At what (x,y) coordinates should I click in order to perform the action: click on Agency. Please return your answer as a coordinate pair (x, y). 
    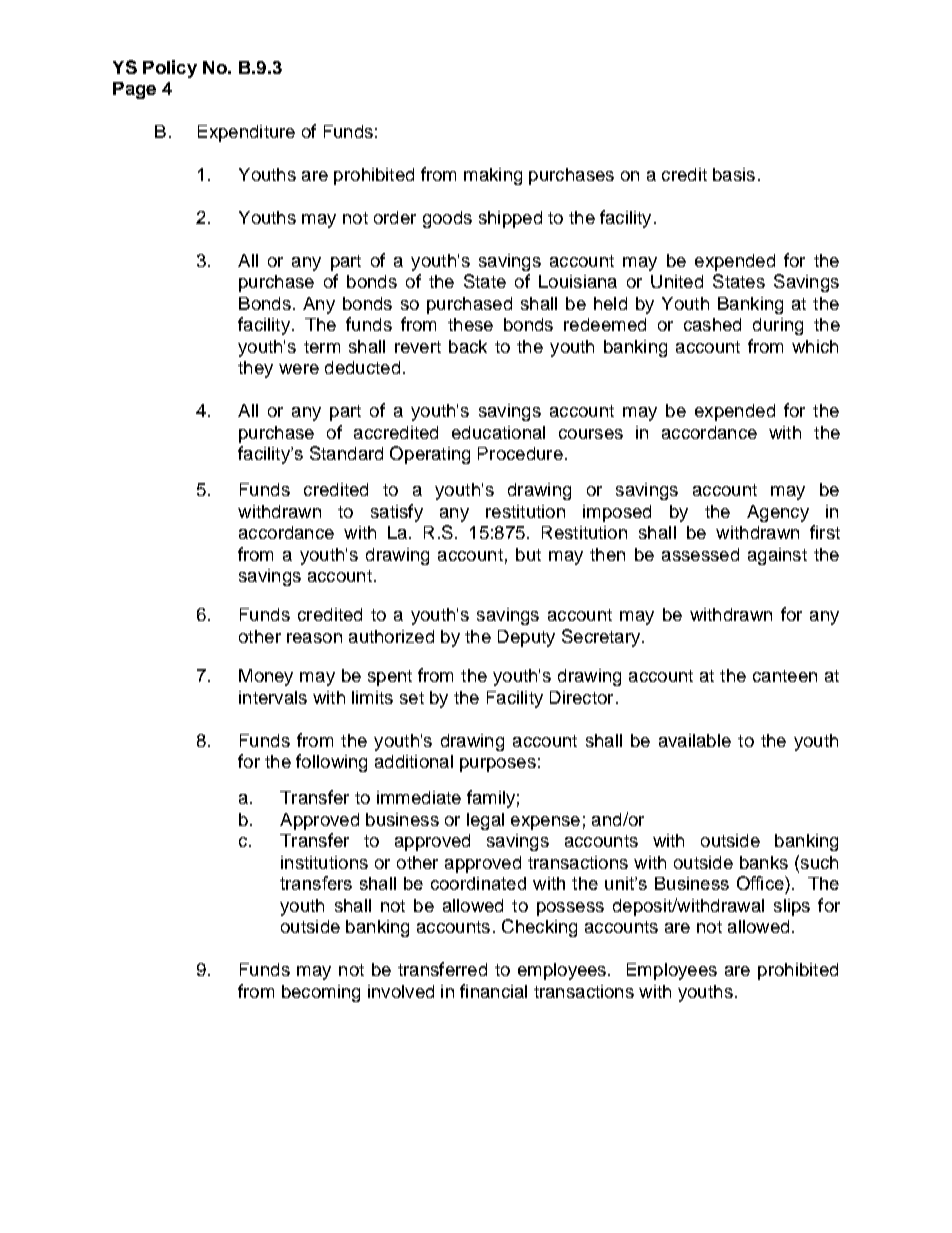
    Looking at the image, I should click on (778, 513).
